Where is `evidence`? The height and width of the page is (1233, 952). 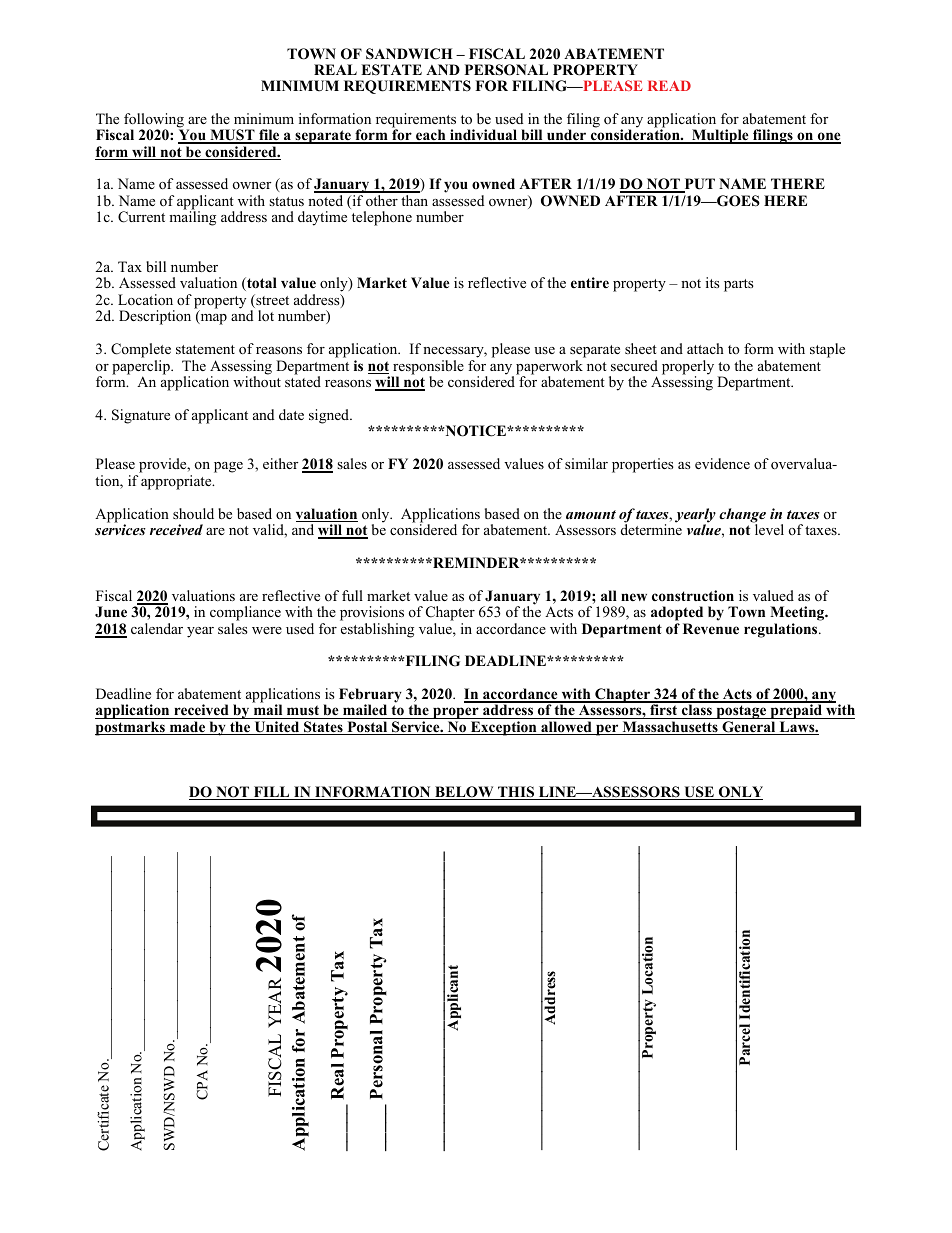
evidence is located at coordinates (722, 463).
